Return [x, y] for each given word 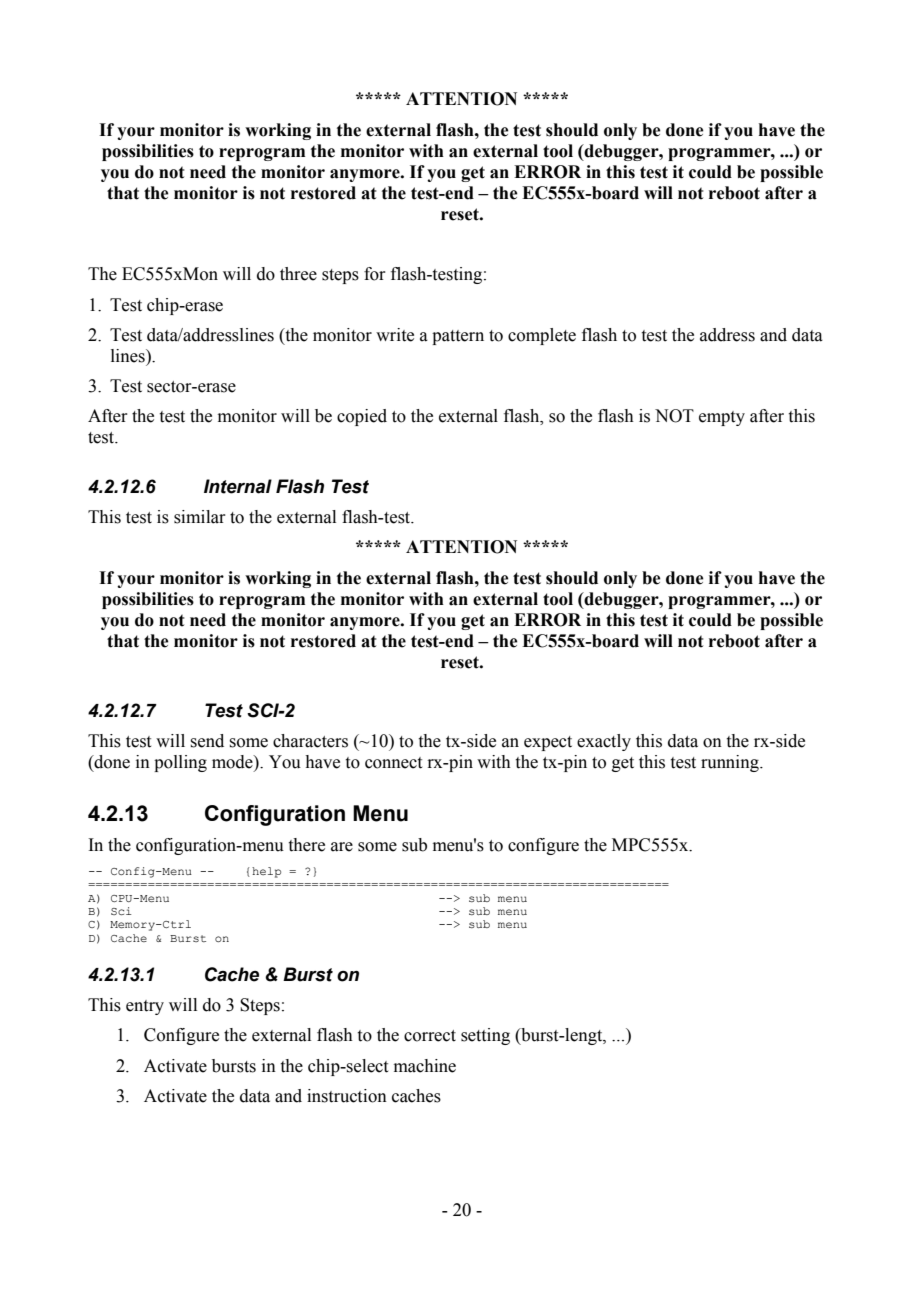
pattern [458, 337]
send [207, 741]
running [731, 763]
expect [548, 743]
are [342, 847]
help [266, 872]
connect [393, 763]
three [298, 274]
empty [722, 418]
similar [200, 517]
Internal [238, 486]
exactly [604, 742]
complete [542, 336]
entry [145, 1007]
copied [362, 417]
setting [485, 1036]
